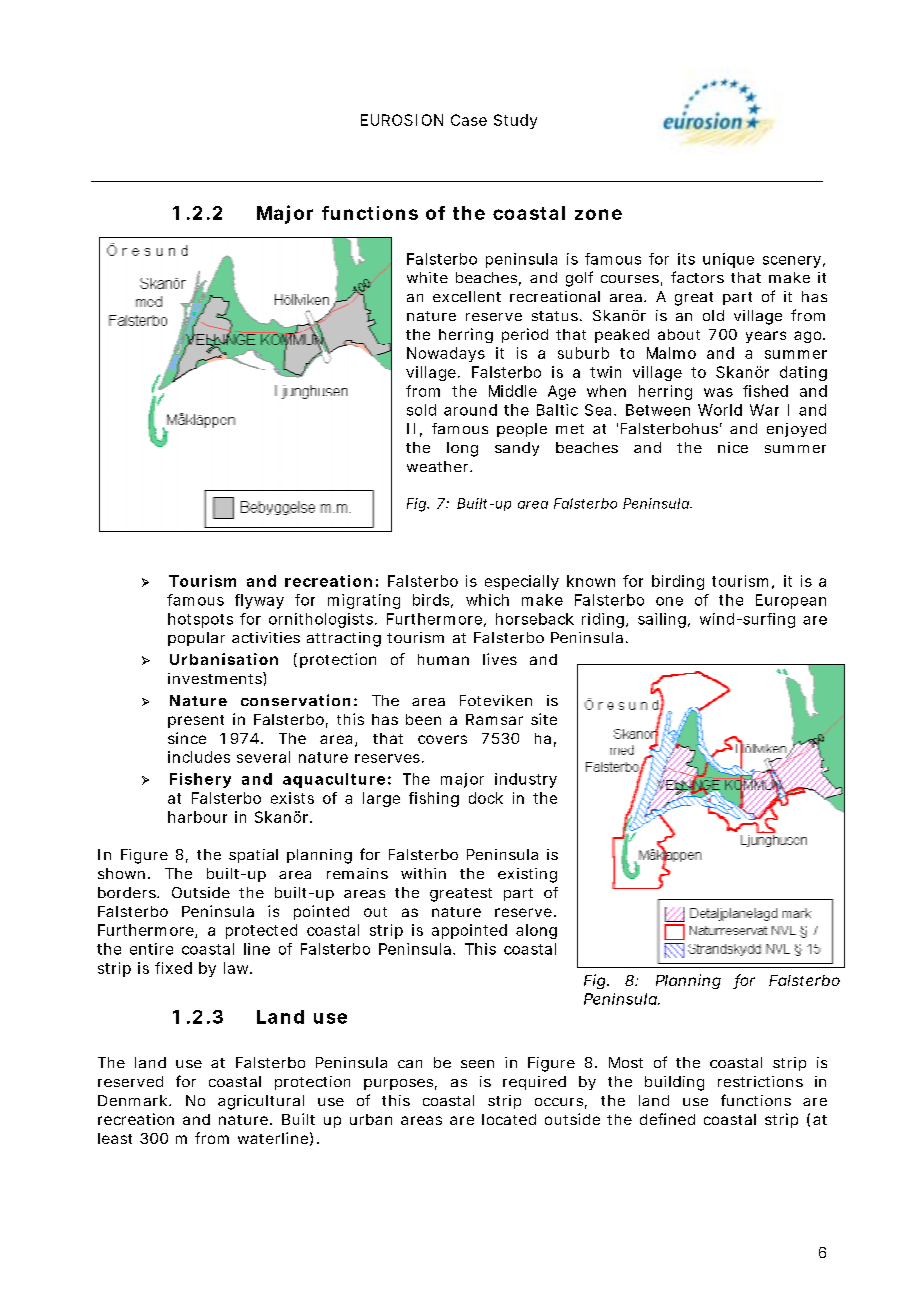 The width and height of the document is (924, 1308). What do you see at coordinates (261, 1102) in the document?
I see `agricultural` at bounding box center [261, 1102].
